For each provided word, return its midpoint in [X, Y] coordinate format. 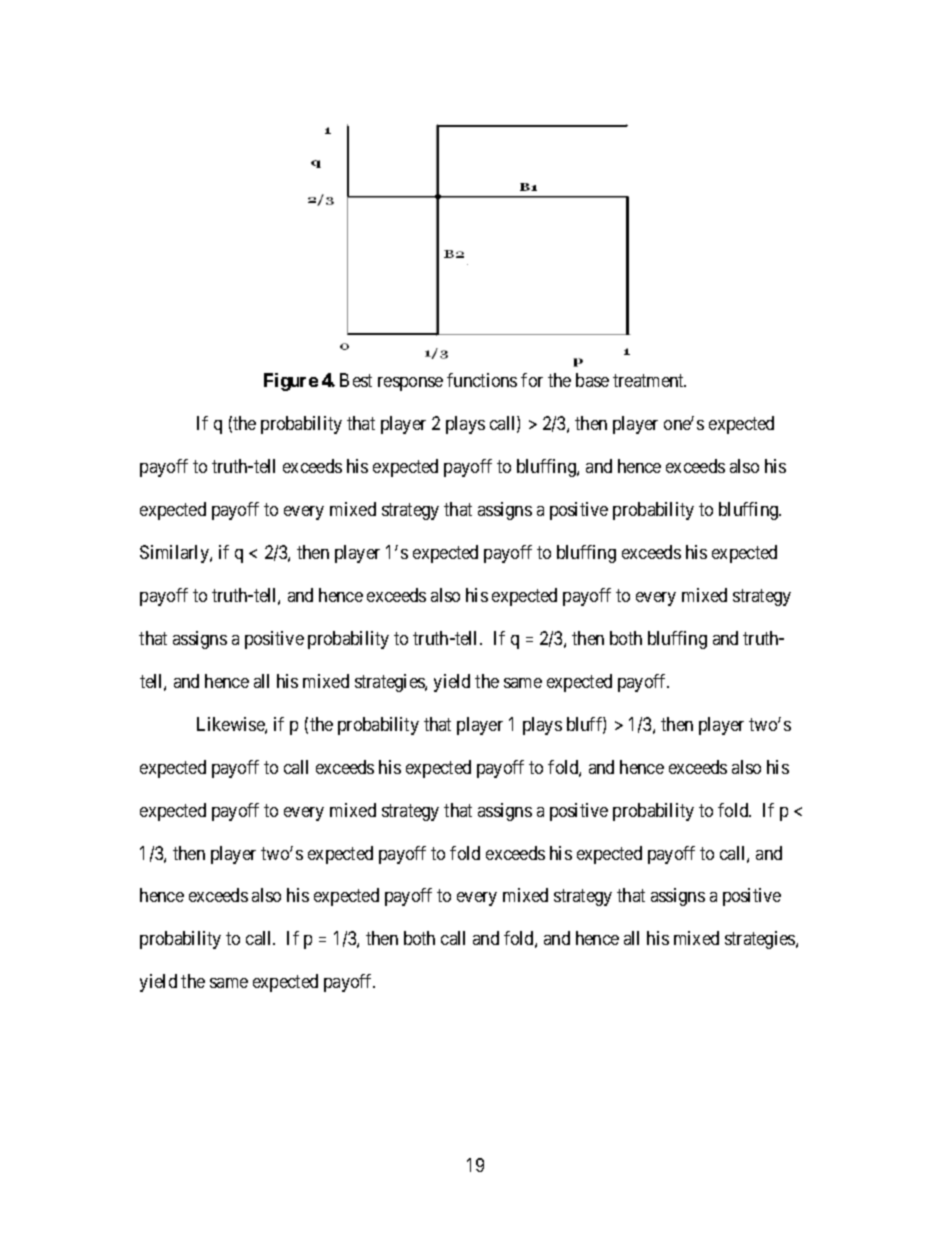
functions [482, 380]
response [410, 384]
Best [356, 380]
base [592, 380]
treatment [649, 380]
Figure [291, 382]
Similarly [175, 554]
